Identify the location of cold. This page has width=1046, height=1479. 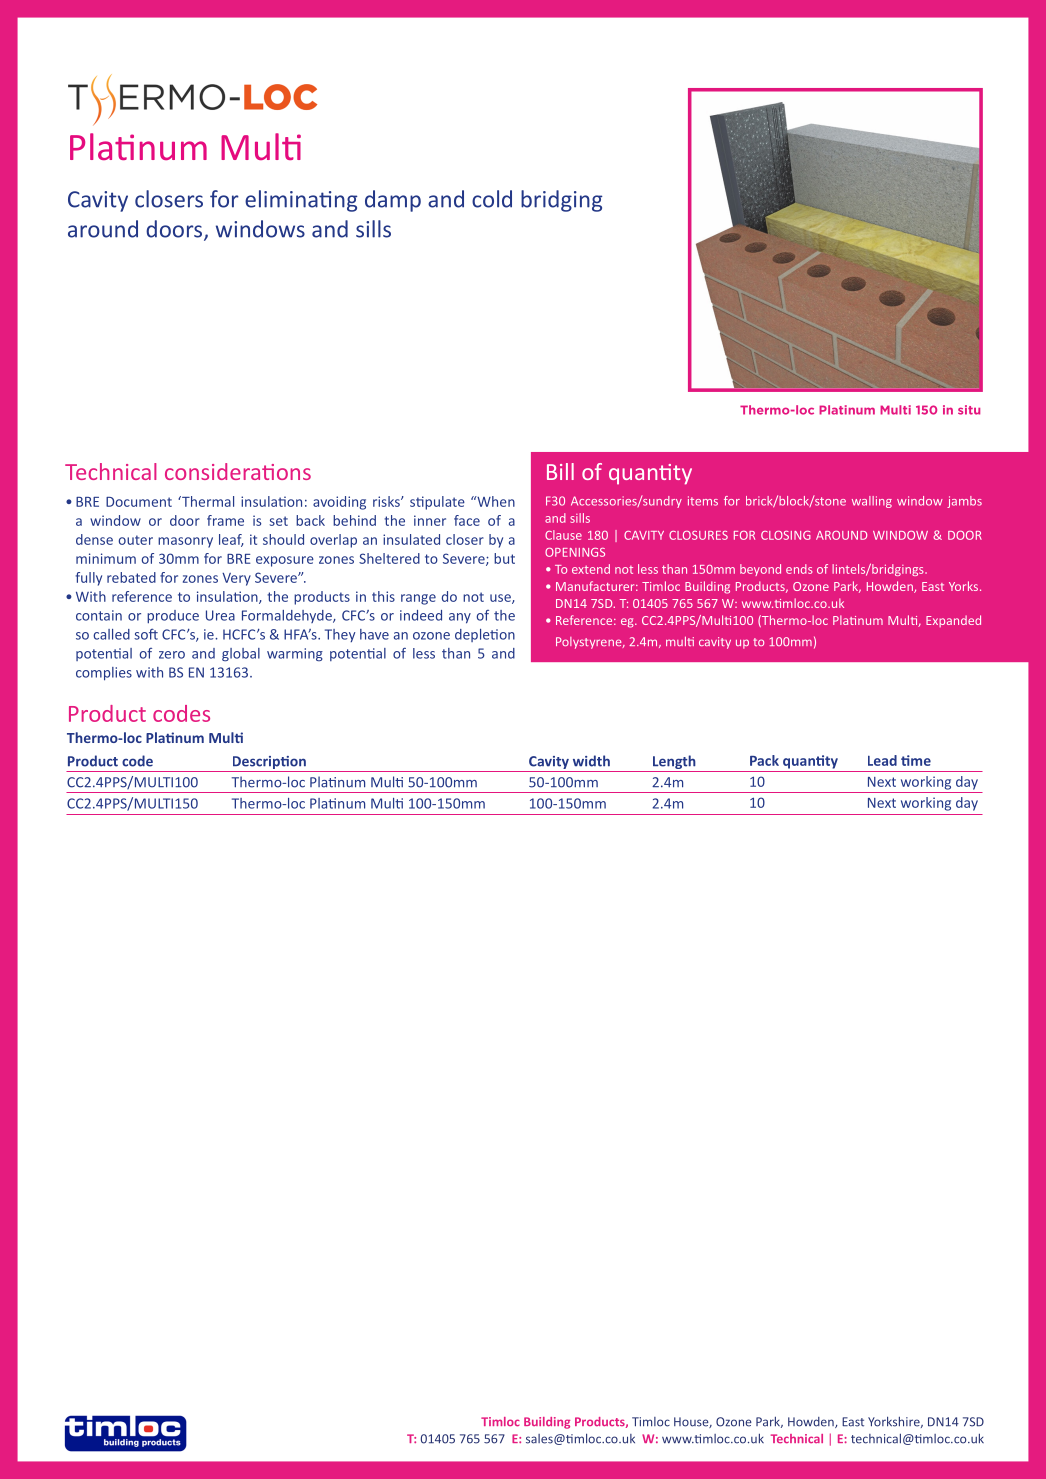
(492, 199).
